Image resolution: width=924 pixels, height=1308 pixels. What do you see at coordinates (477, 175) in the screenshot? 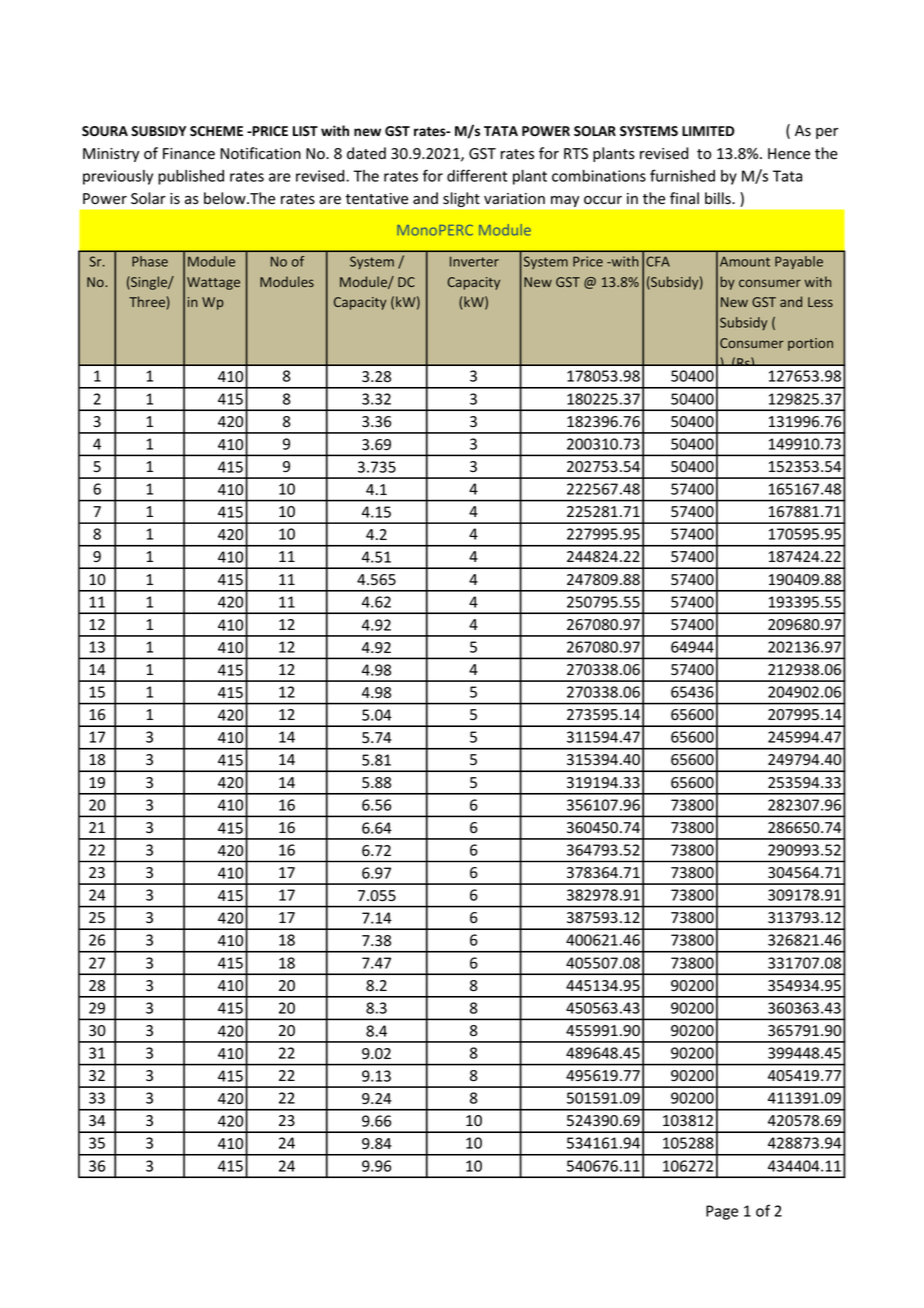
I see `different` at bounding box center [477, 175].
